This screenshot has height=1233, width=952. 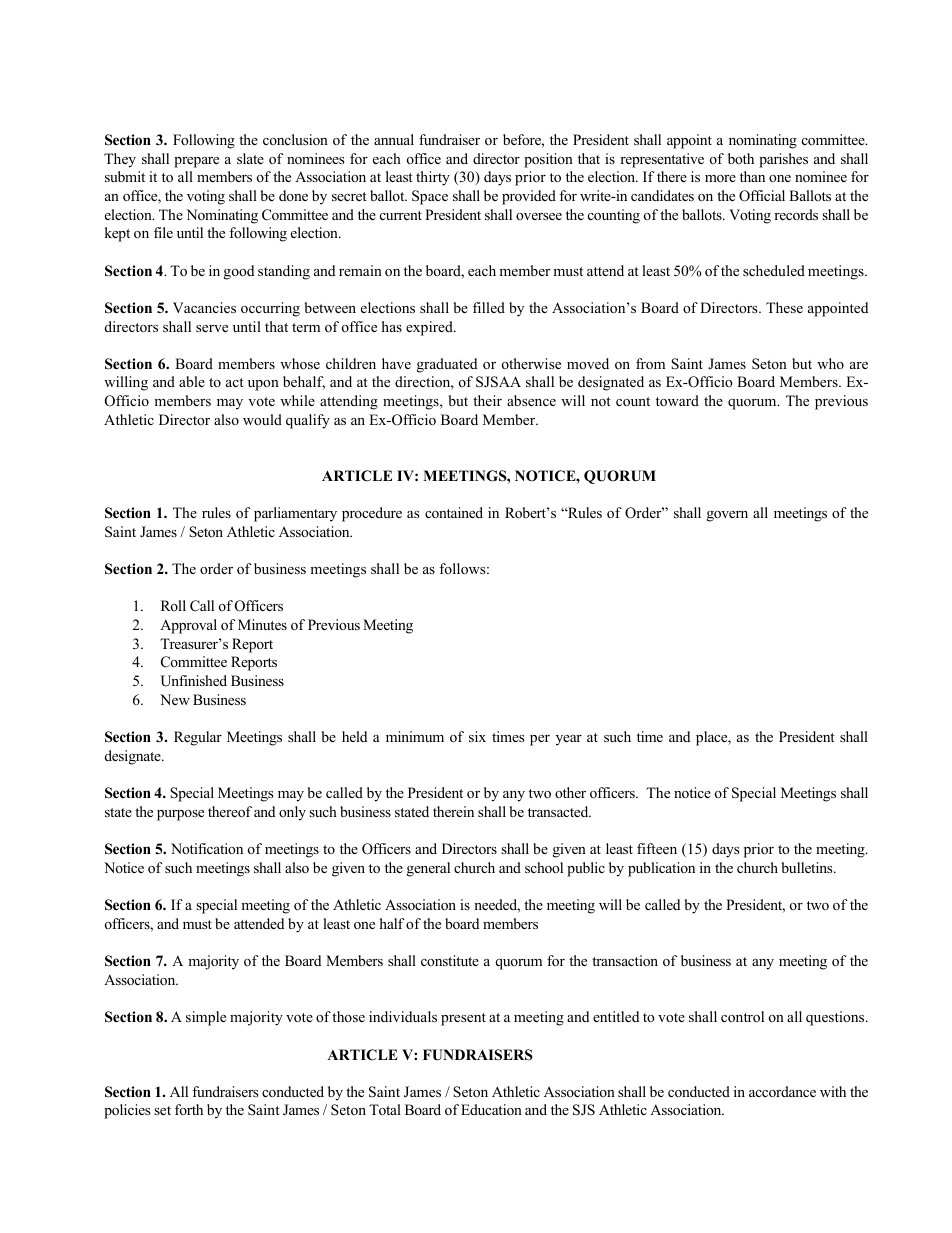 I want to click on prepare, so click(x=196, y=162).
